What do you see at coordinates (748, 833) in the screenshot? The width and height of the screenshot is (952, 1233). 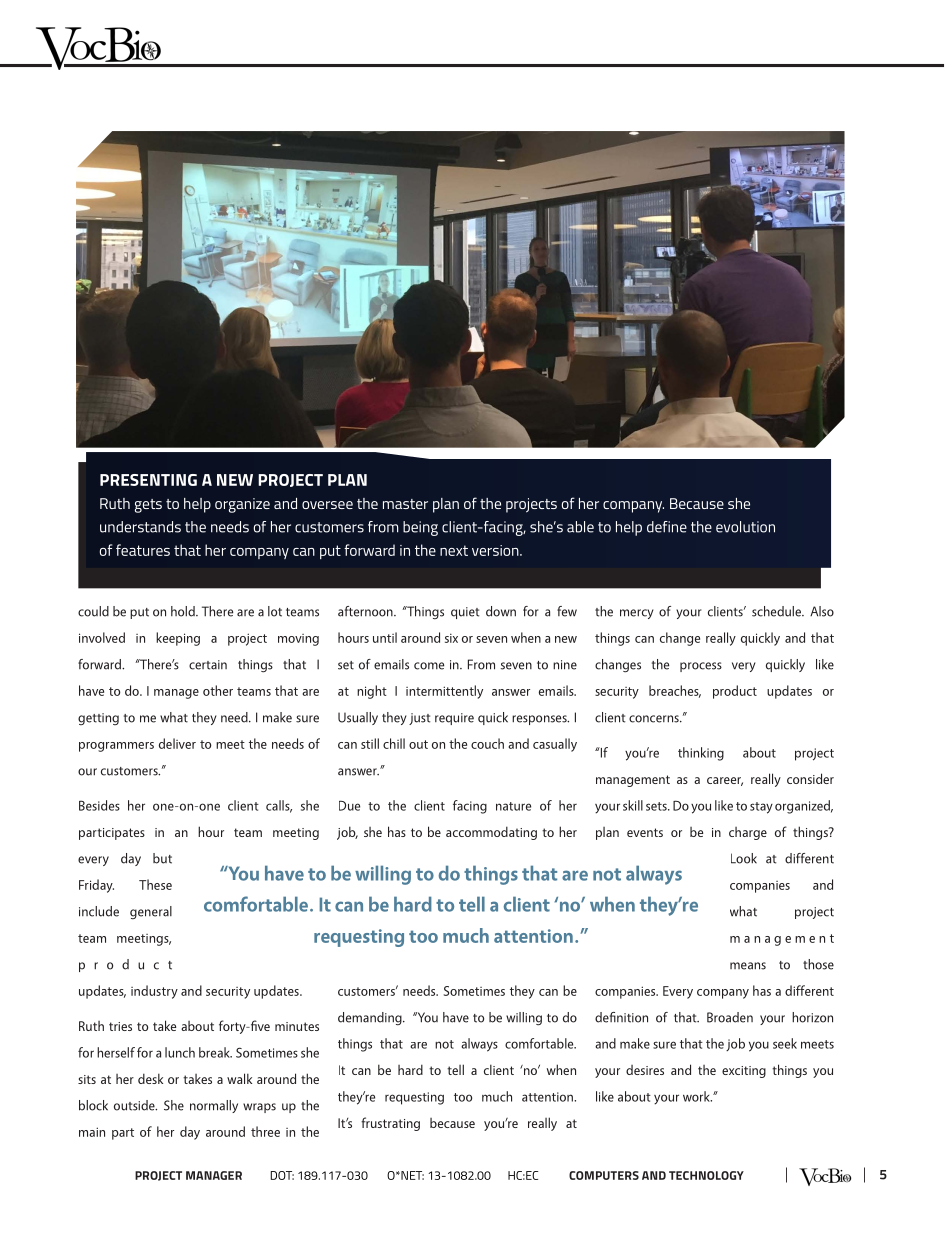 I see `charge` at bounding box center [748, 833].
